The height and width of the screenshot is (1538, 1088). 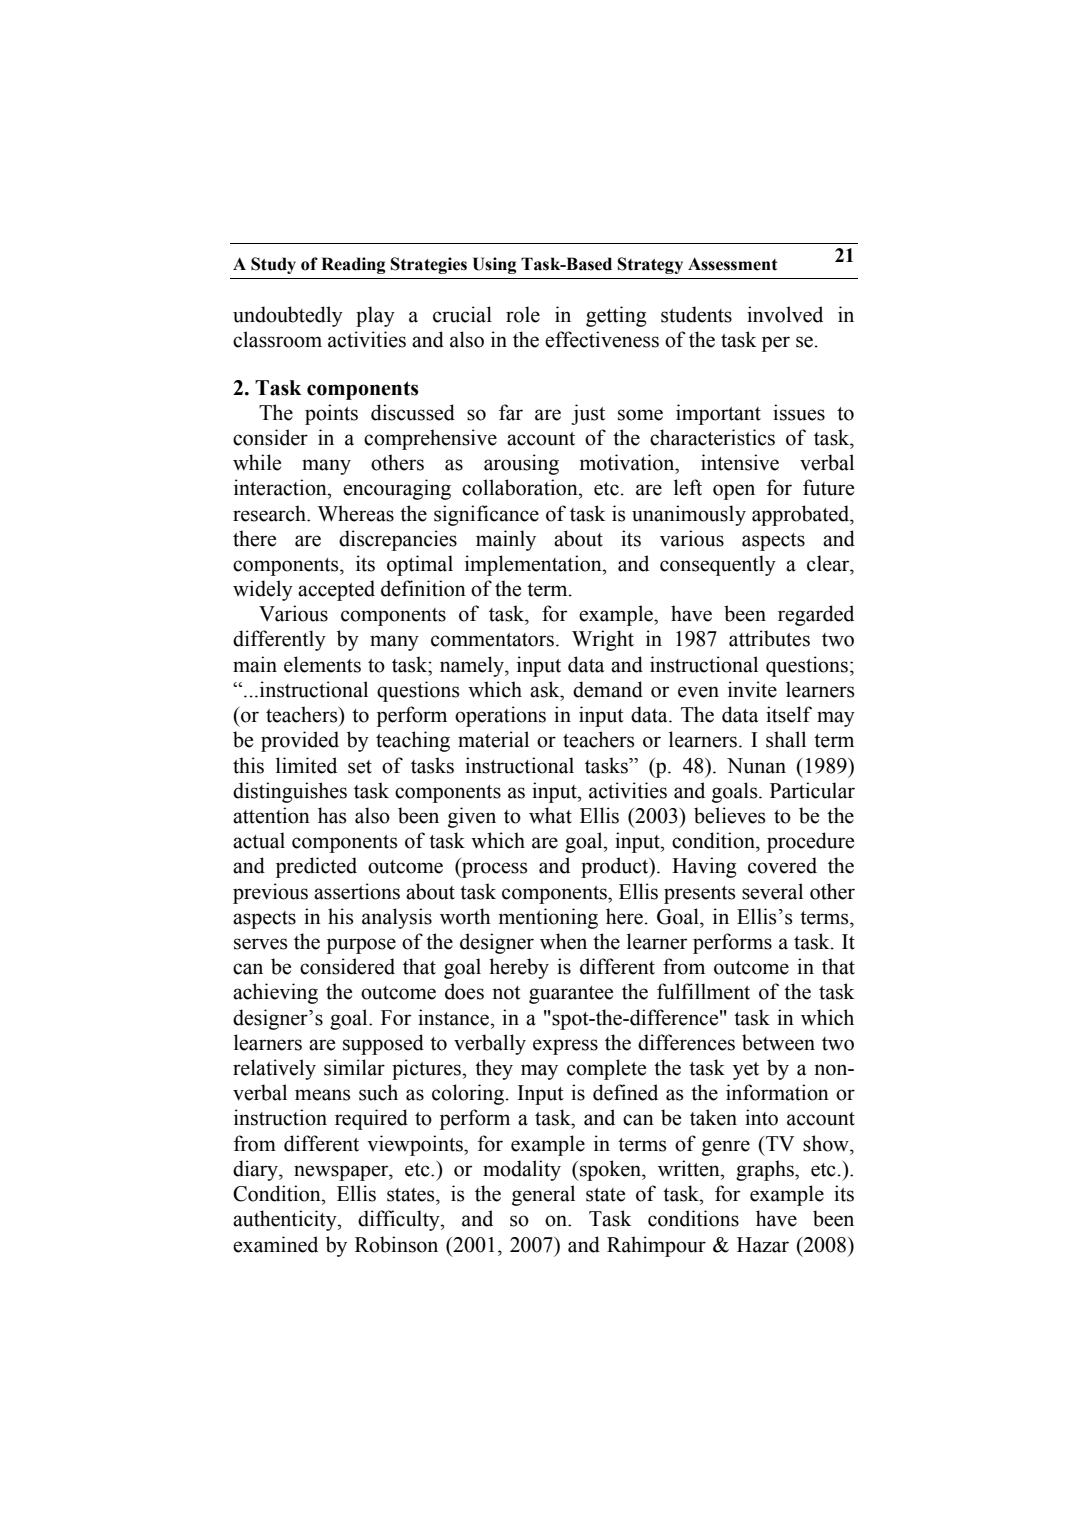 I want to click on undoubtedly, so click(x=288, y=316).
